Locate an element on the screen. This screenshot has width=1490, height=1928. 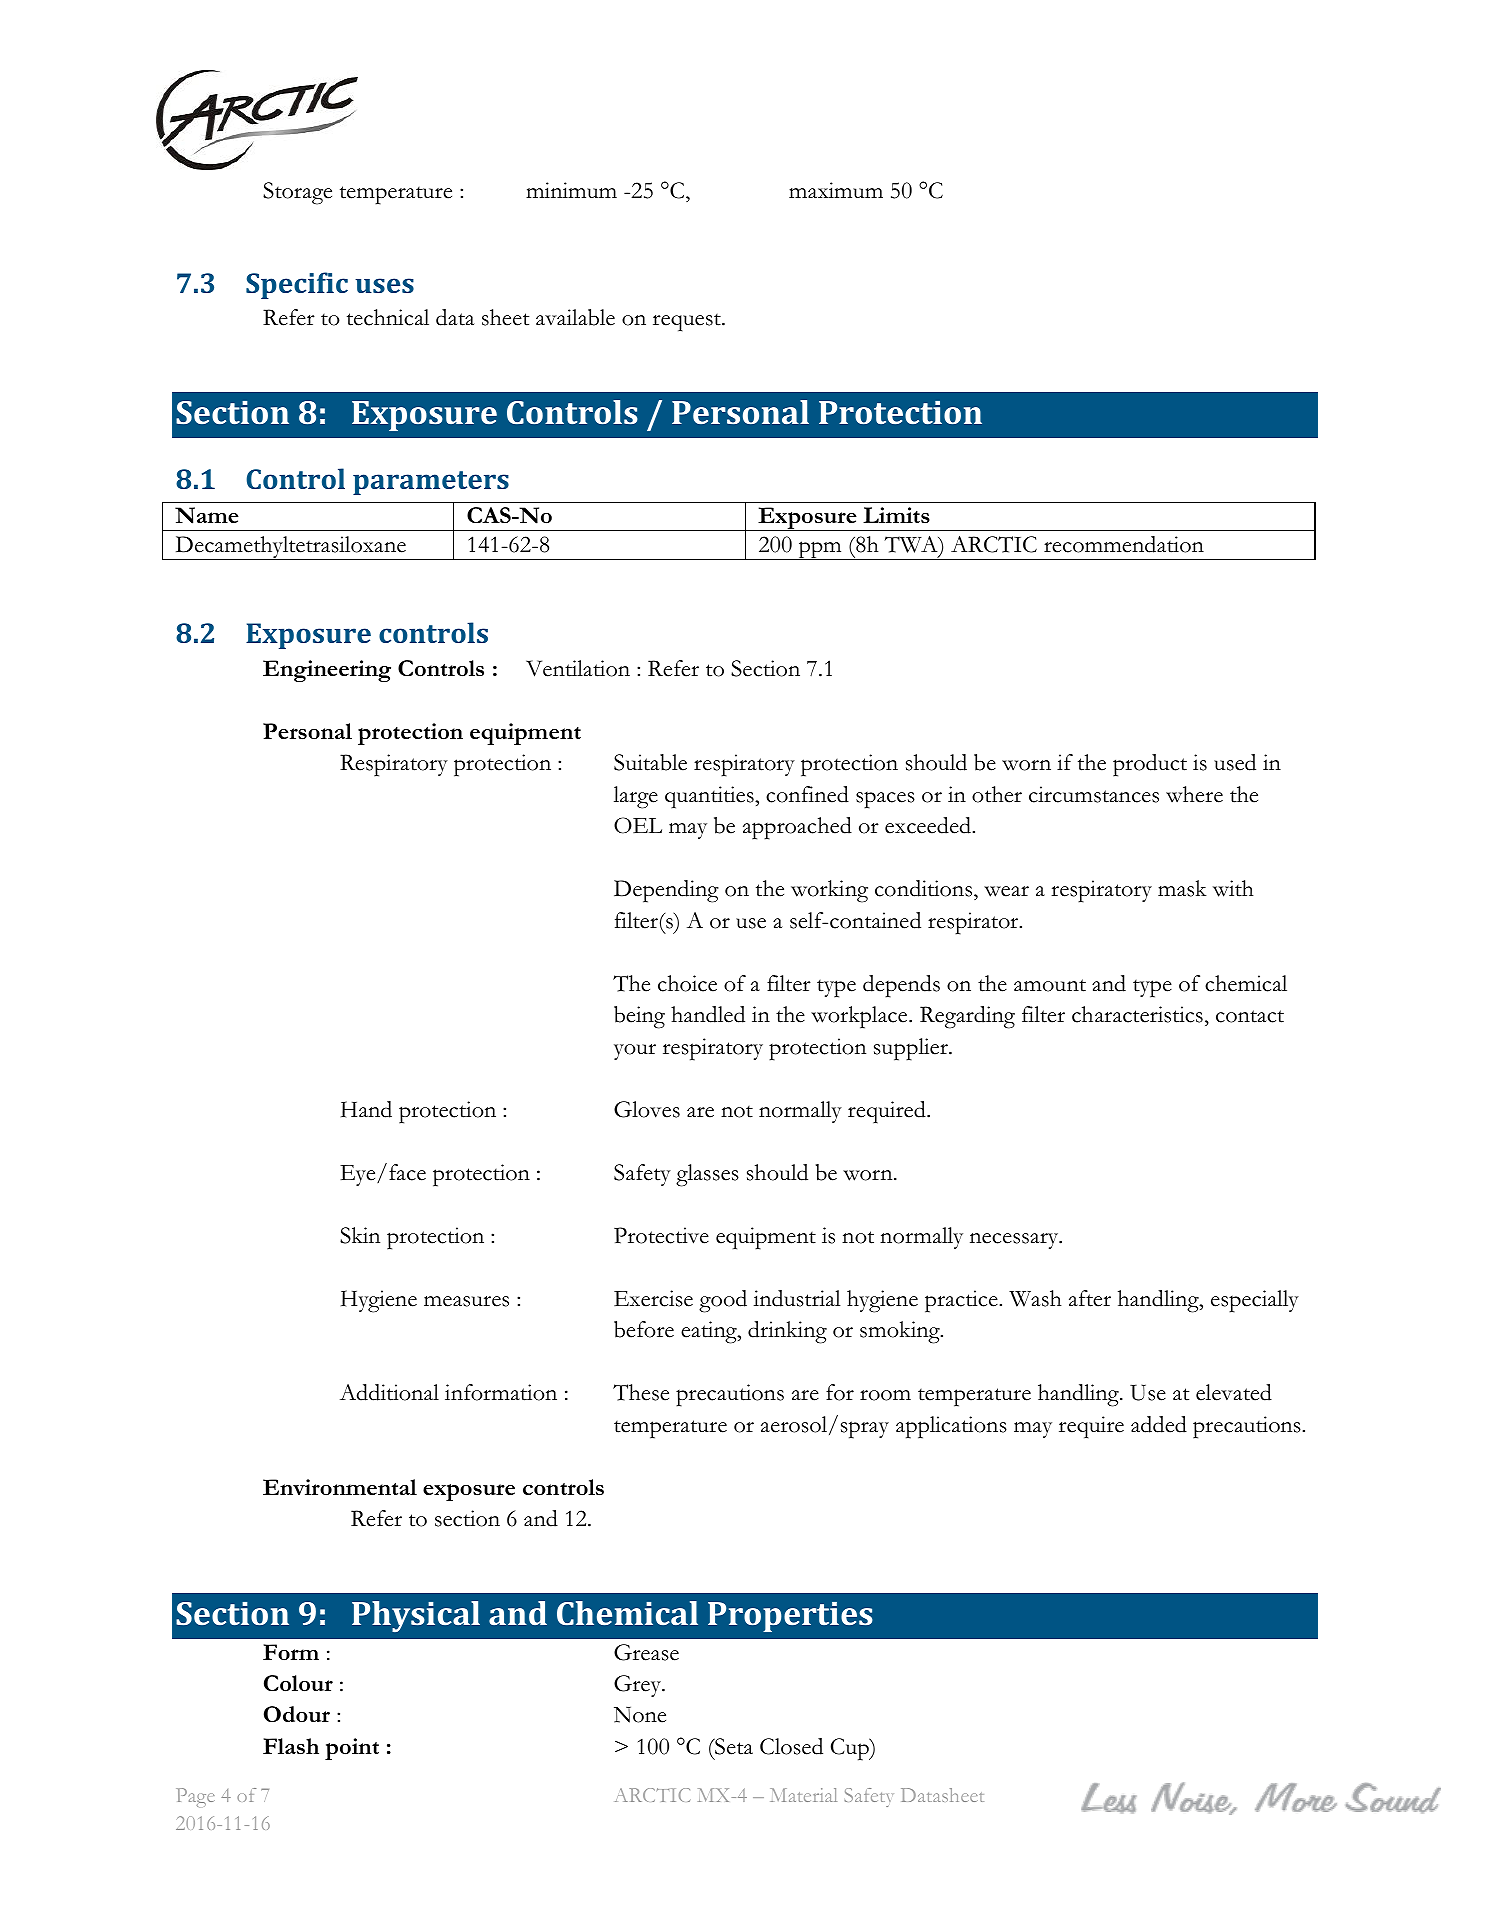
Storage is located at coordinates (297, 193).
